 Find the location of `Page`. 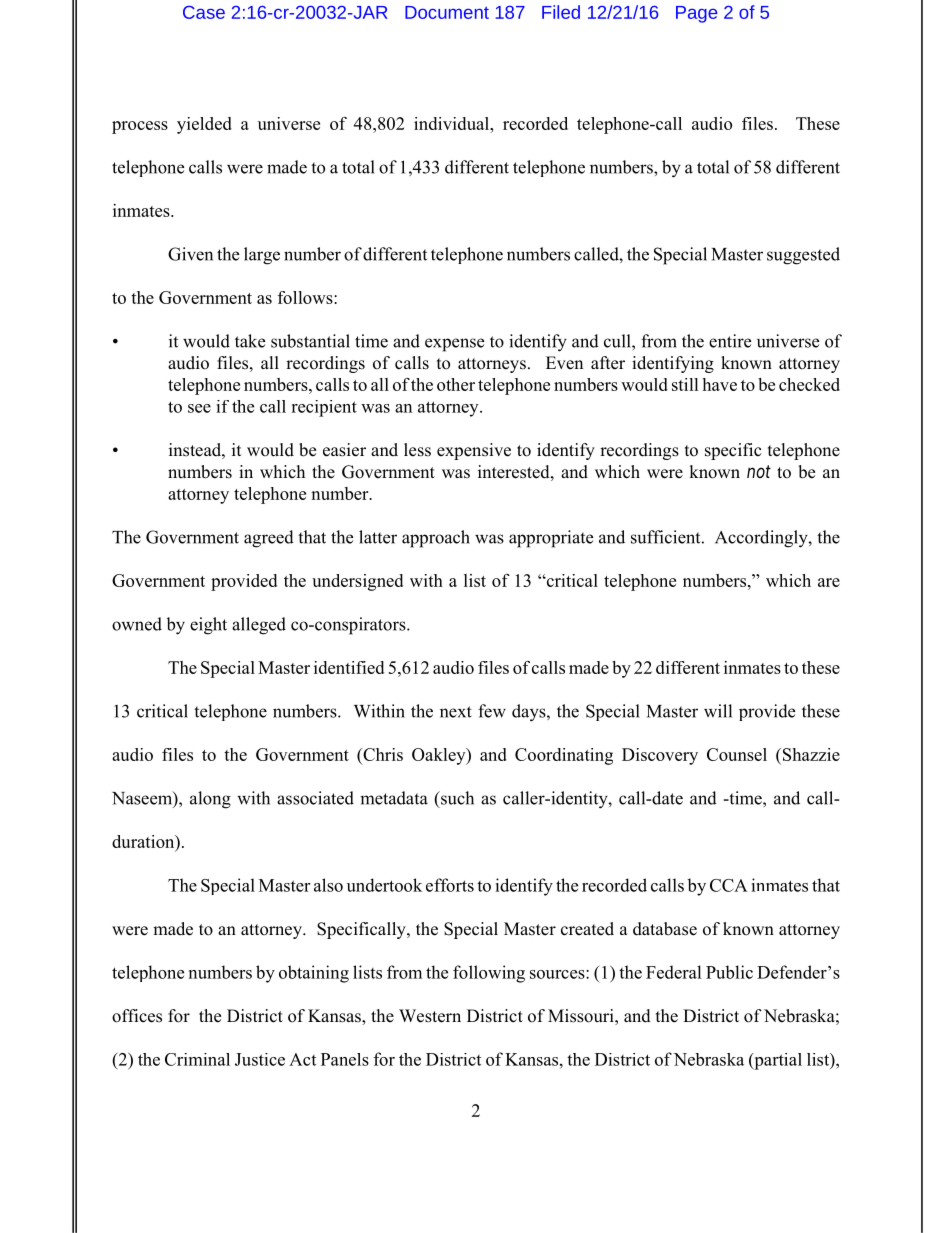

Page is located at coordinates (696, 14).
